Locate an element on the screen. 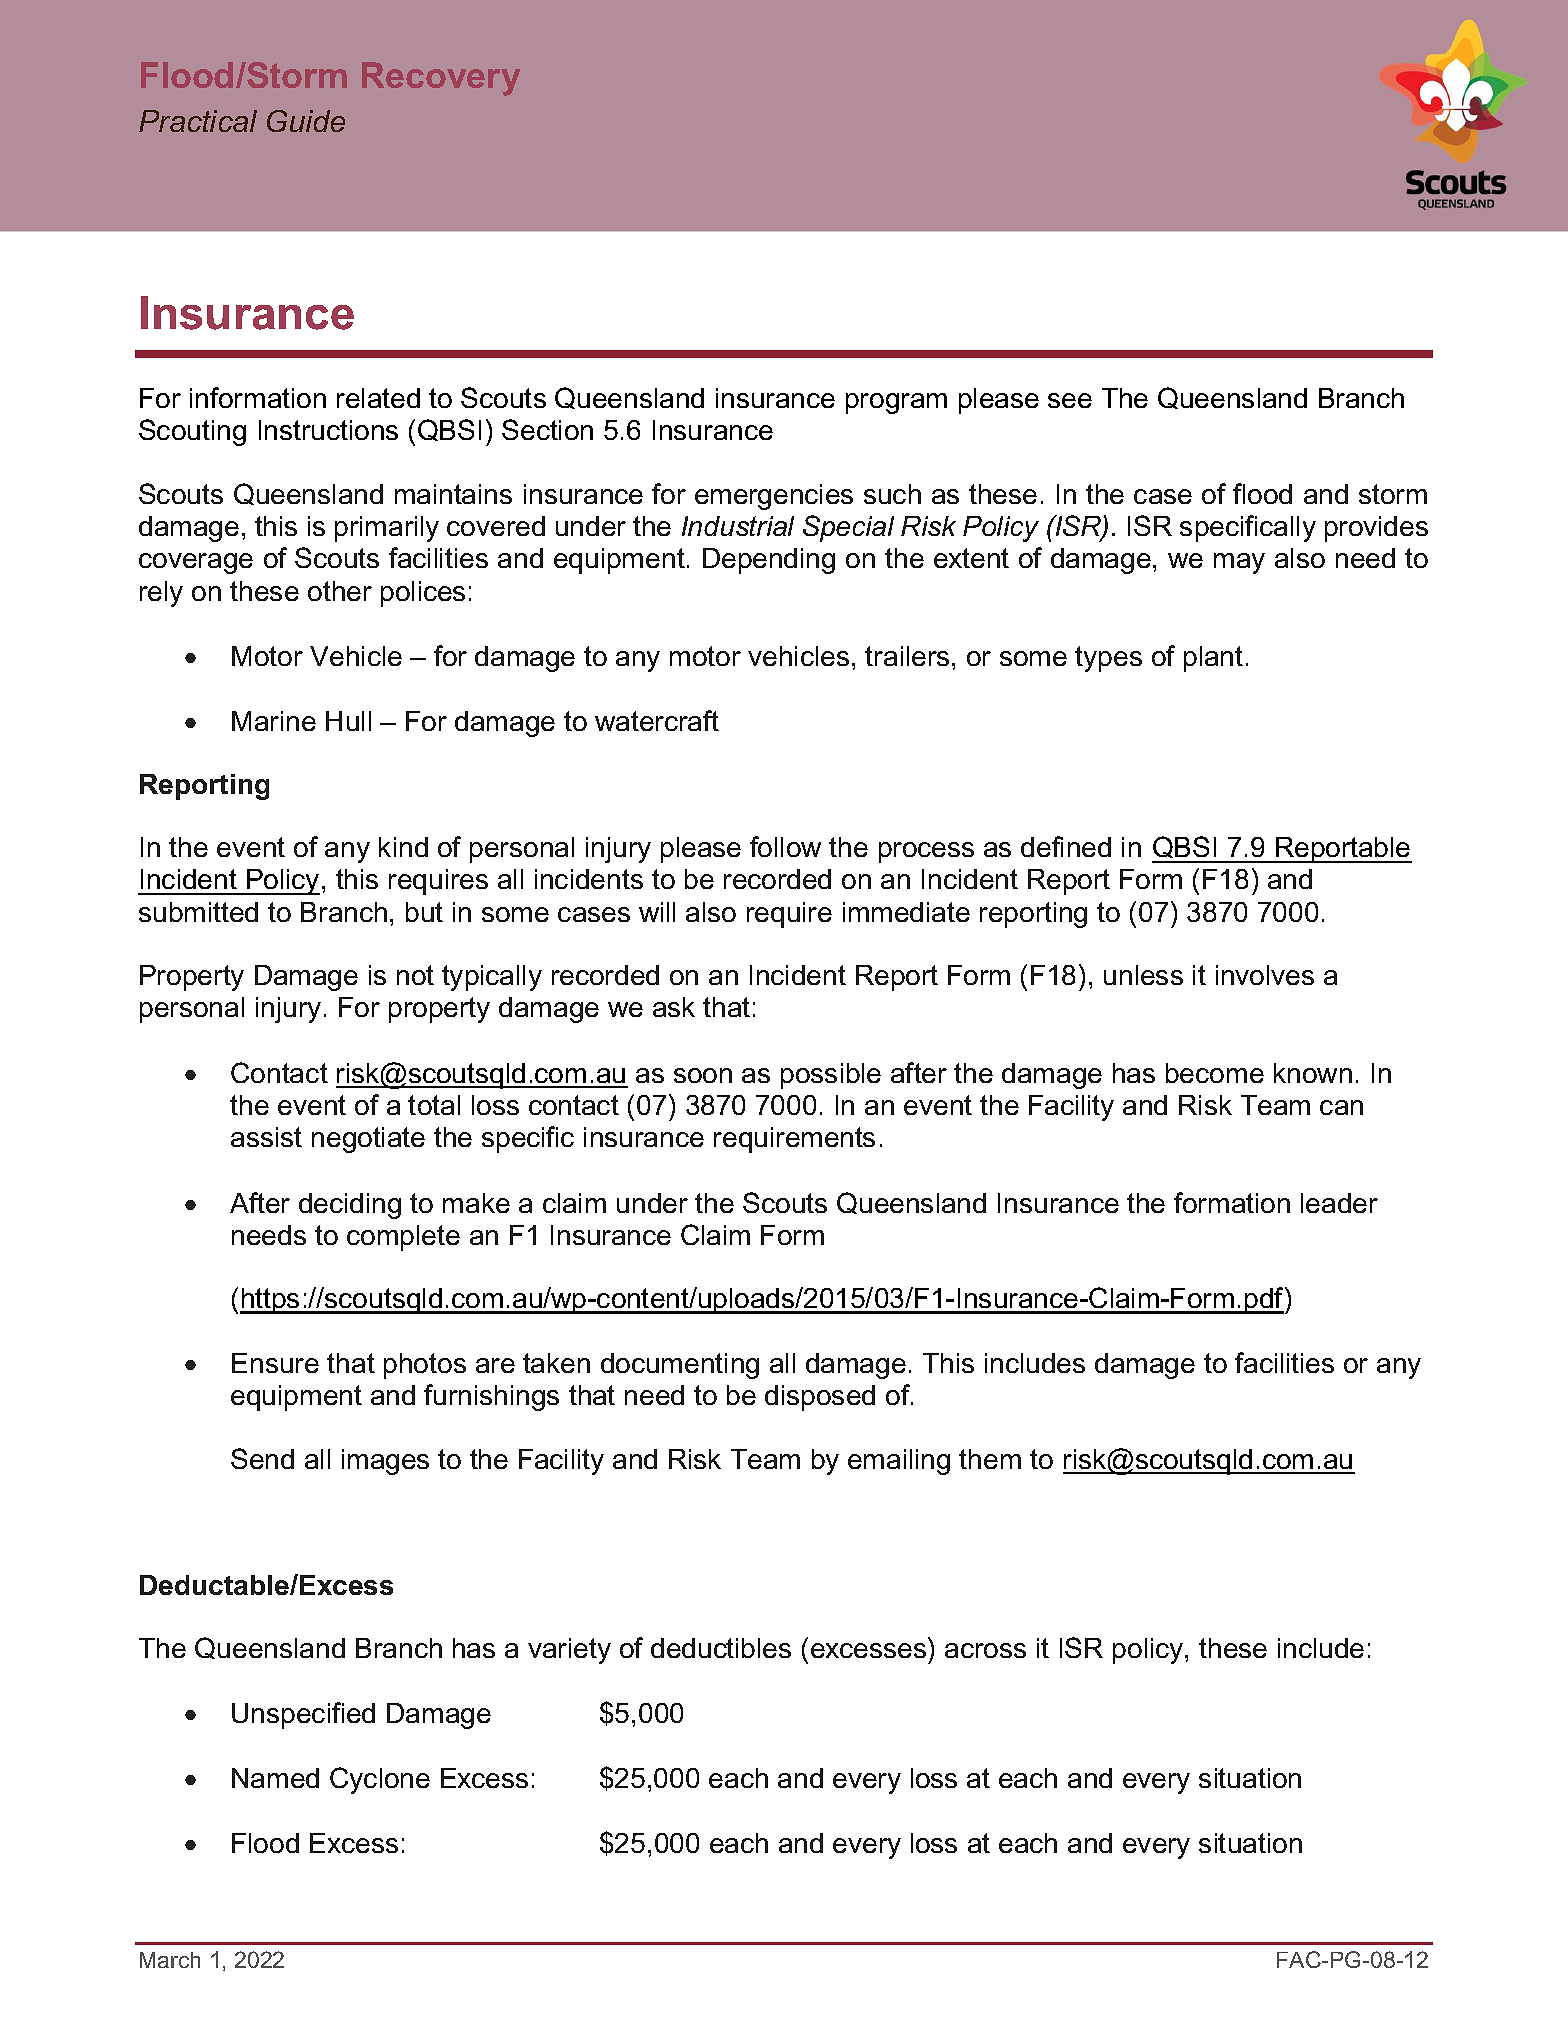  Guide is located at coordinates (306, 121).
